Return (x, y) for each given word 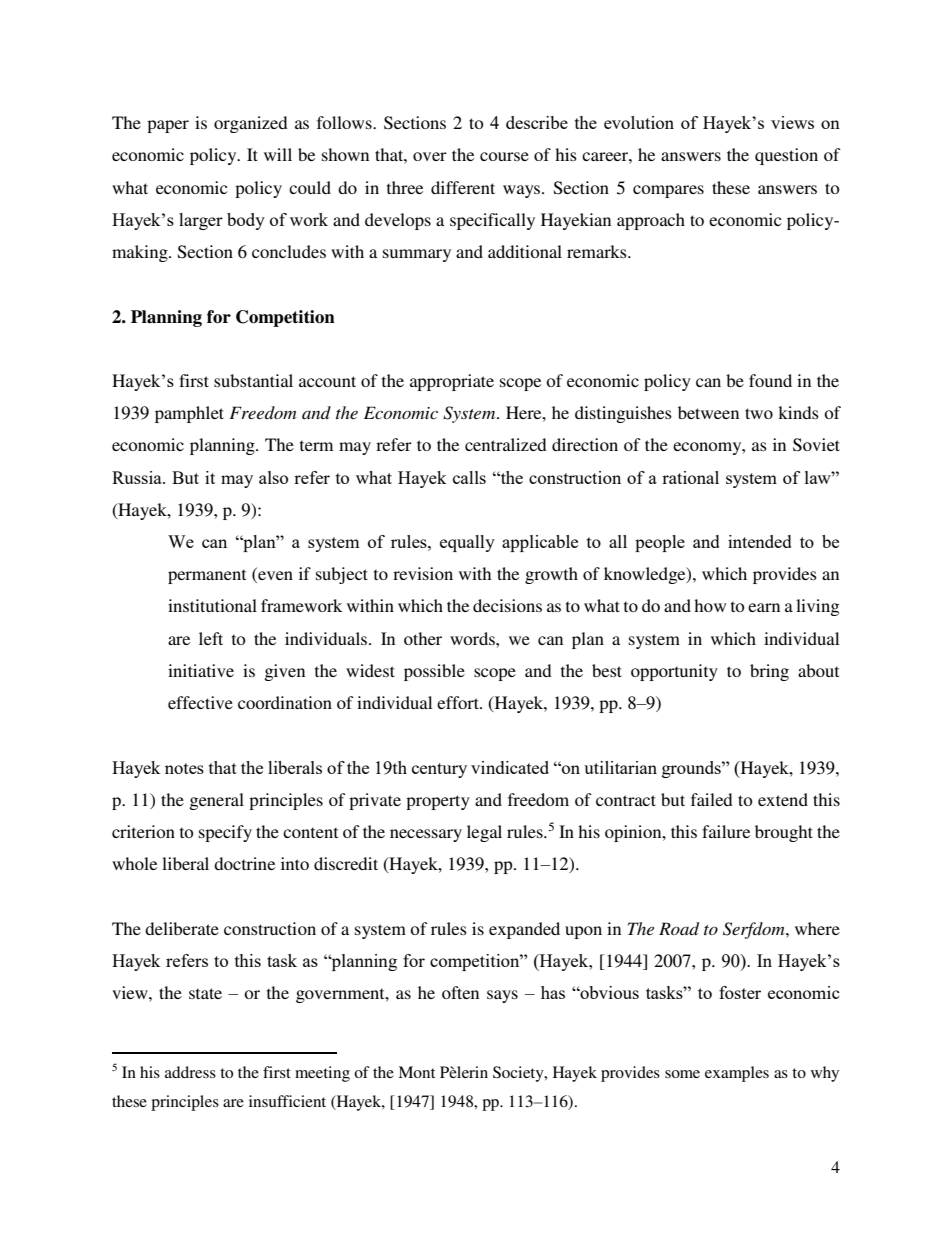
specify (225, 833)
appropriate (452, 382)
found (770, 380)
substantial (253, 380)
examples (737, 1074)
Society (519, 1074)
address (190, 1072)
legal (484, 833)
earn (764, 607)
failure (726, 831)
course (504, 156)
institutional (212, 605)
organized (251, 124)
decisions (507, 605)
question (786, 156)
